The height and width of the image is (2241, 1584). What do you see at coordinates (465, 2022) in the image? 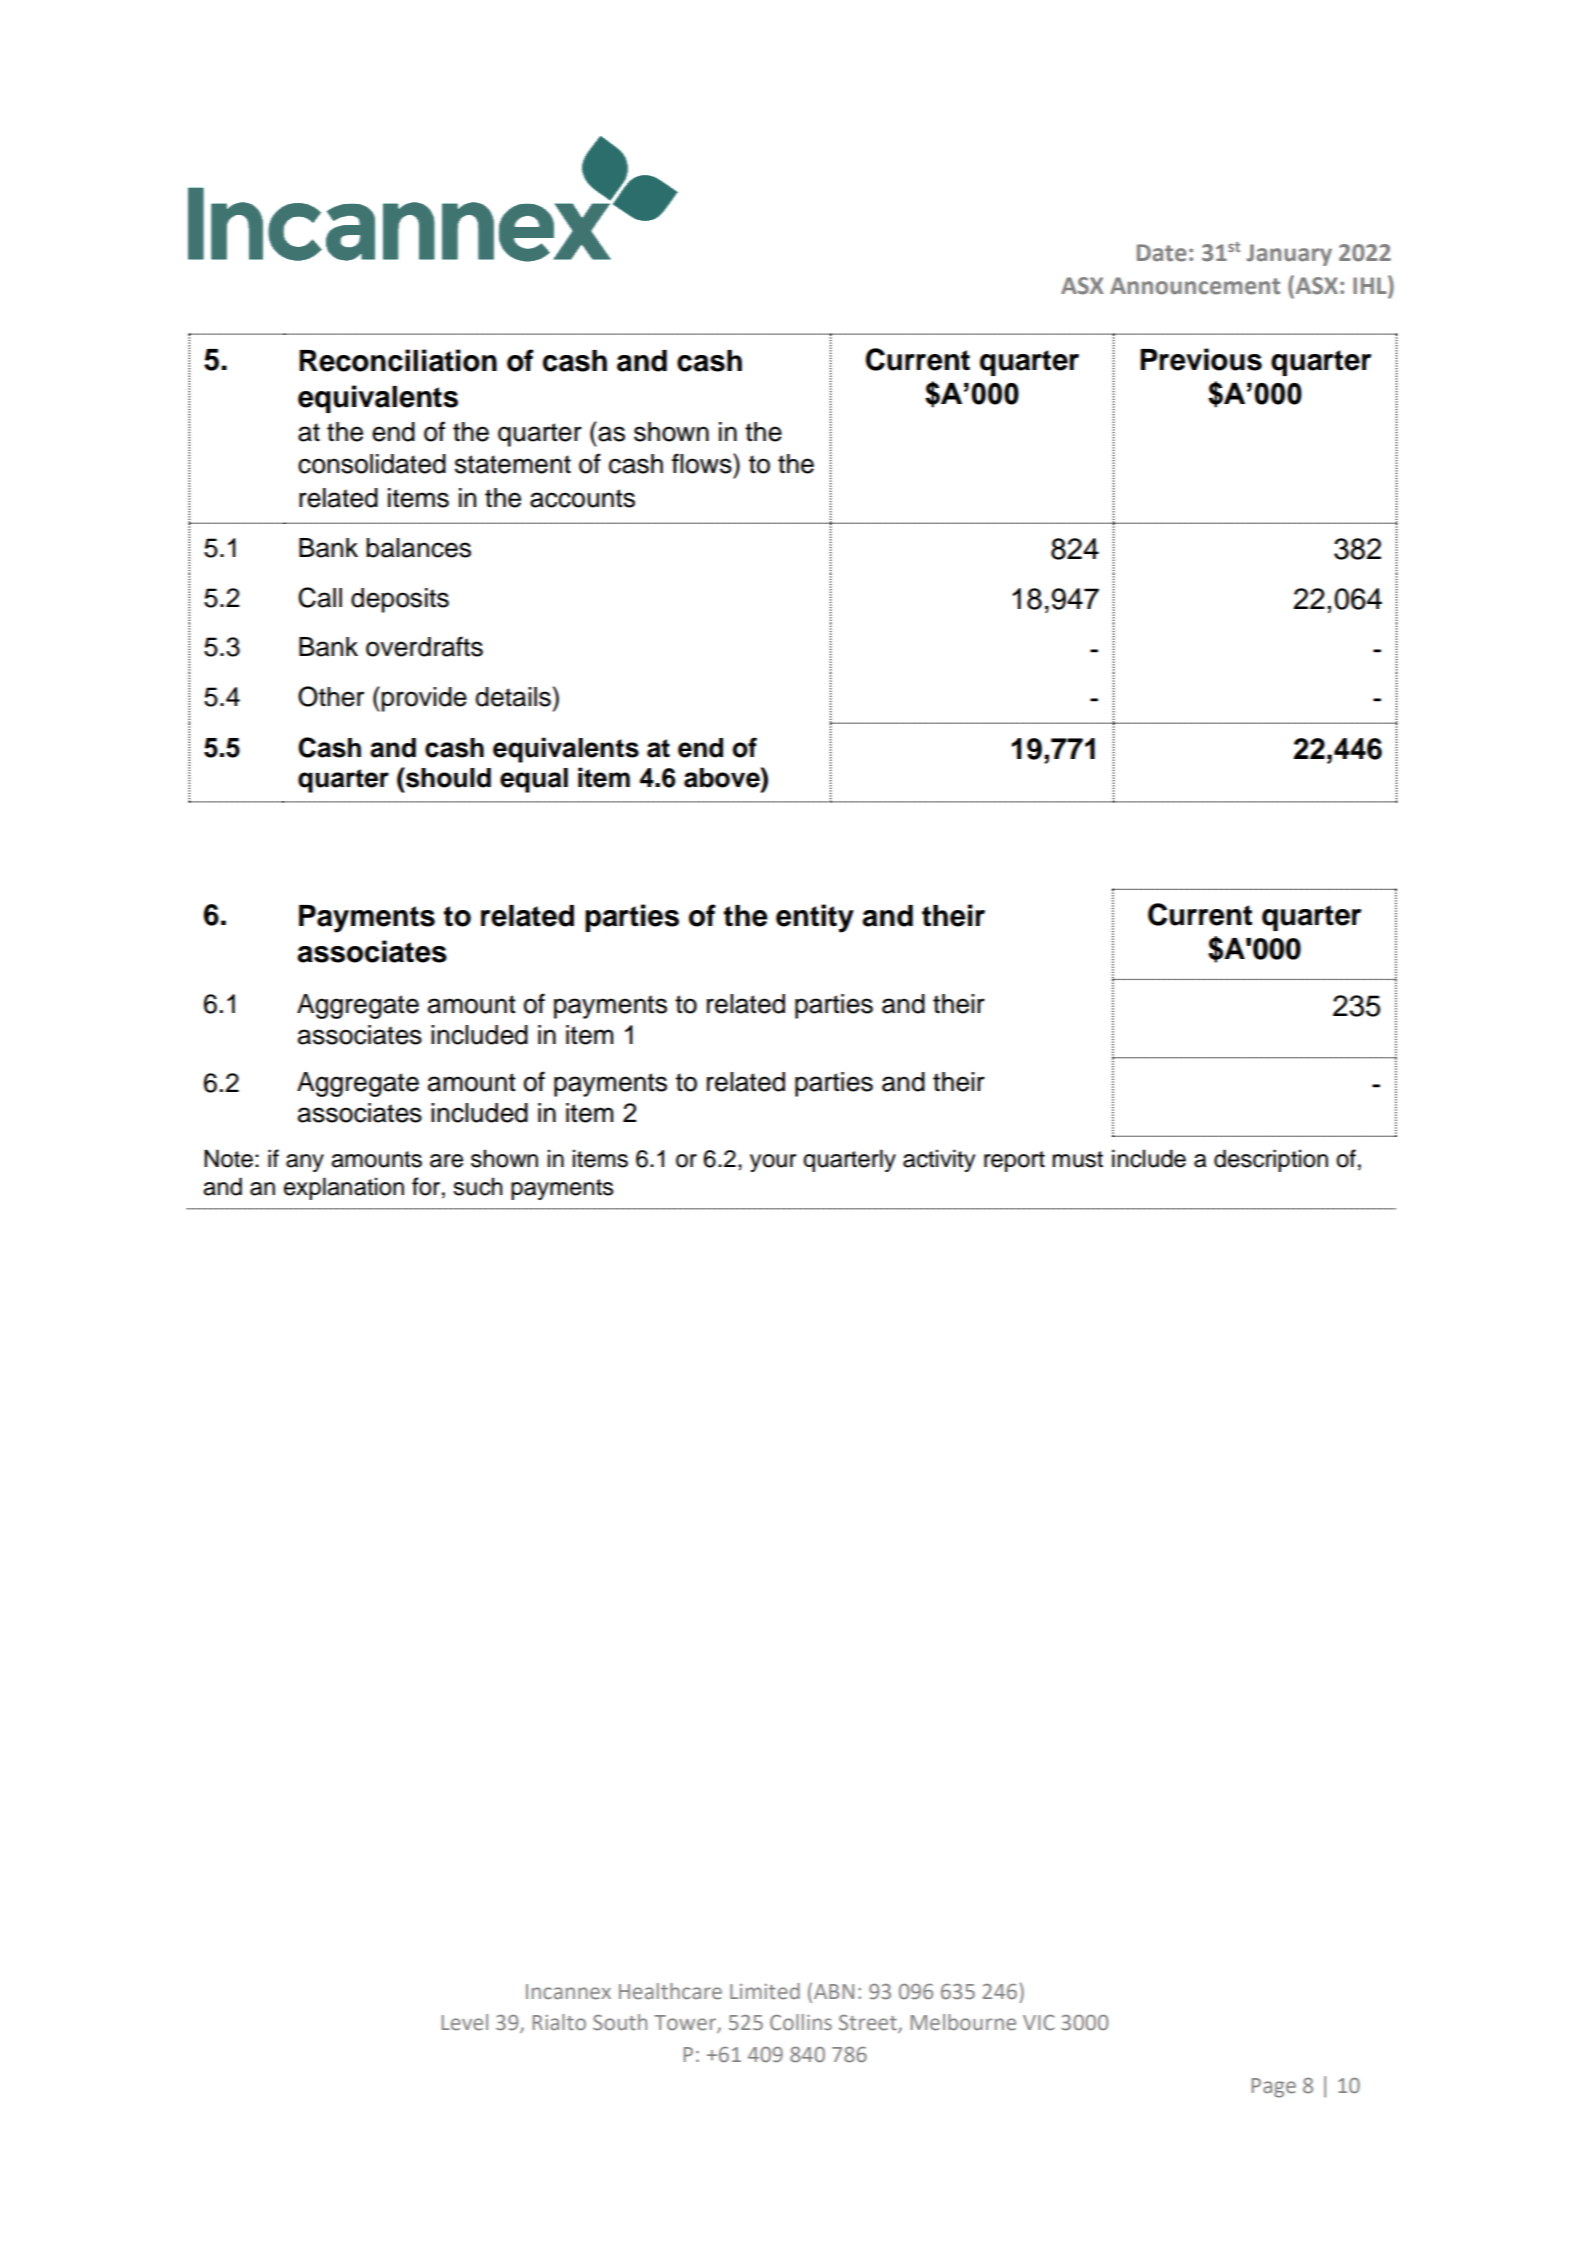
I see `Level` at bounding box center [465, 2022].
